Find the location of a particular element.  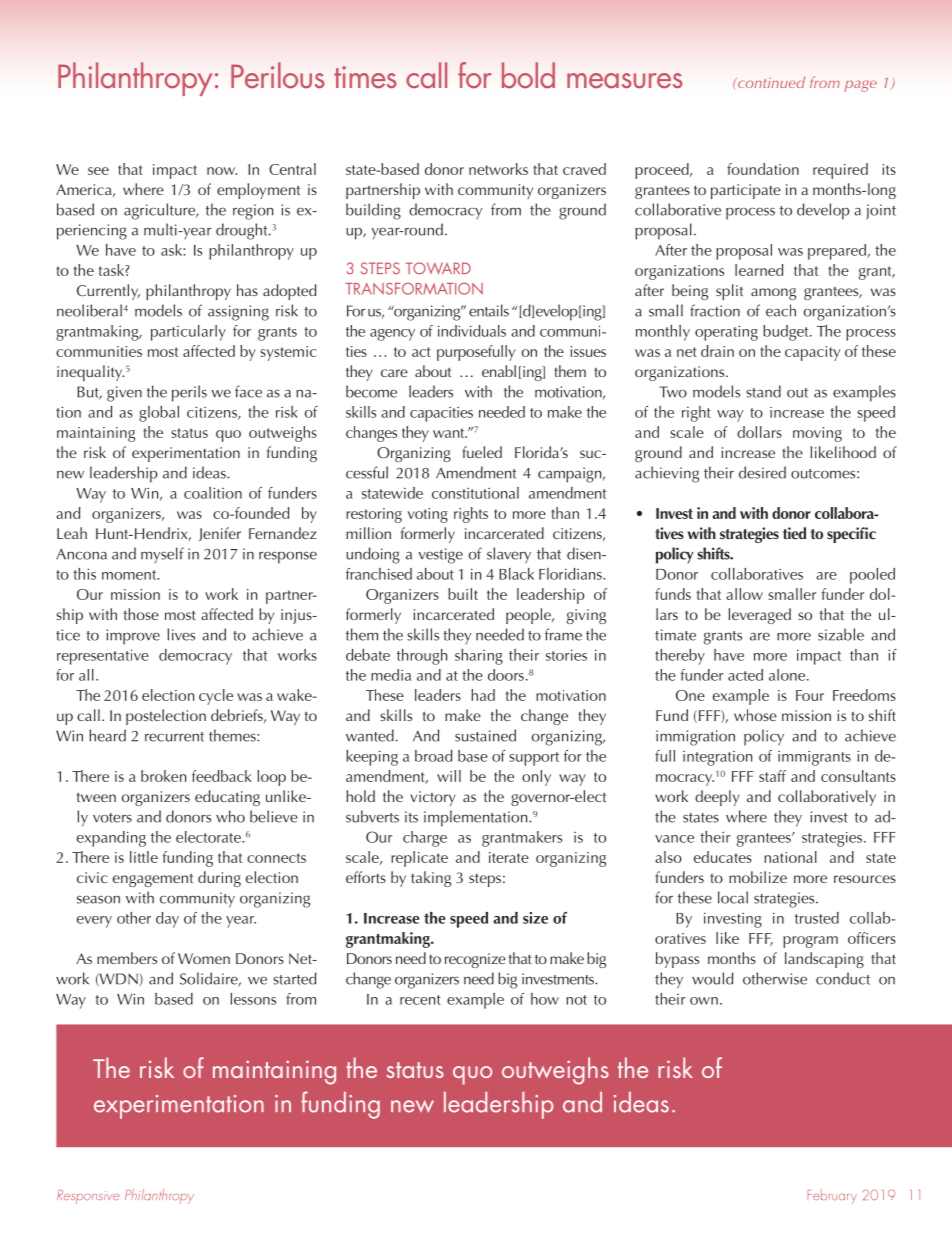

Responsive is located at coordinates (88, 1197).
